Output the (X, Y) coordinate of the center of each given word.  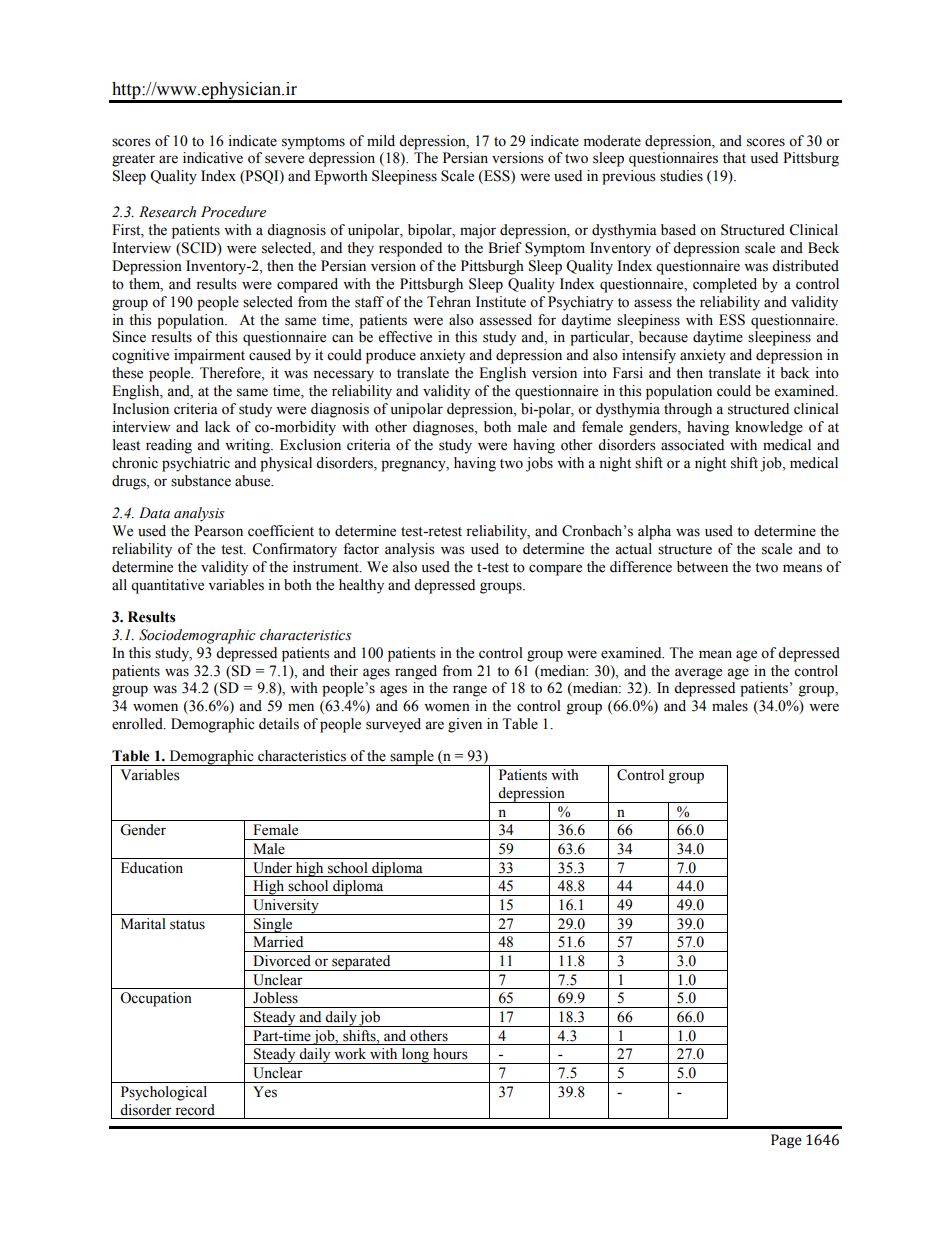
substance (201, 481)
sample (412, 758)
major (478, 231)
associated (692, 445)
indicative (213, 158)
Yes (265, 1092)
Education (152, 868)
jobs (539, 464)
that (734, 157)
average (698, 674)
